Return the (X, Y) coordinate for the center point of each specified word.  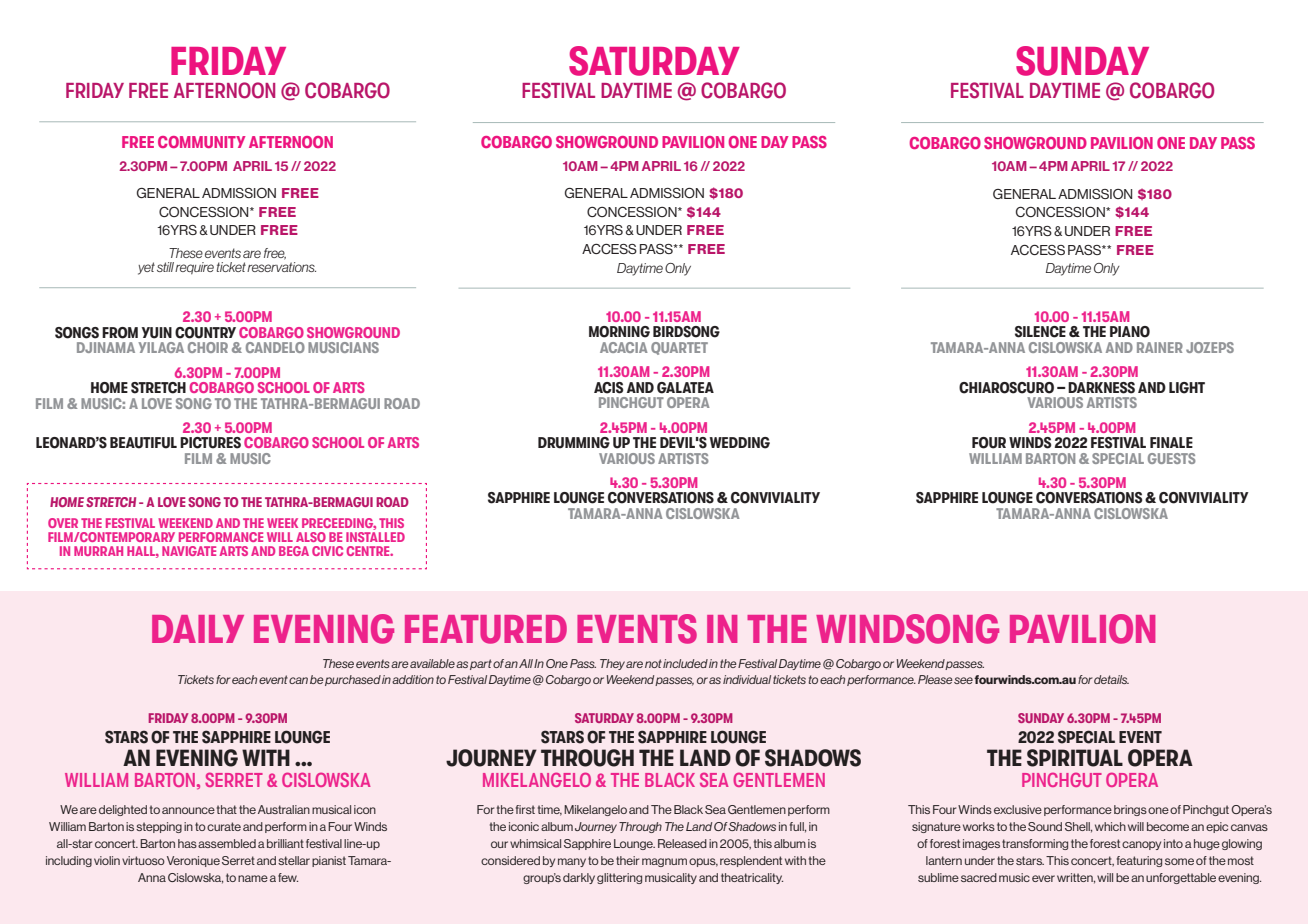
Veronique (193, 861)
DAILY (198, 629)
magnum (664, 862)
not (653, 663)
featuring (1139, 861)
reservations (281, 267)
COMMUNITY (202, 142)
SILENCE (1040, 332)
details (1111, 679)
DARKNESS (1101, 388)
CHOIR (208, 347)
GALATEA (685, 388)
